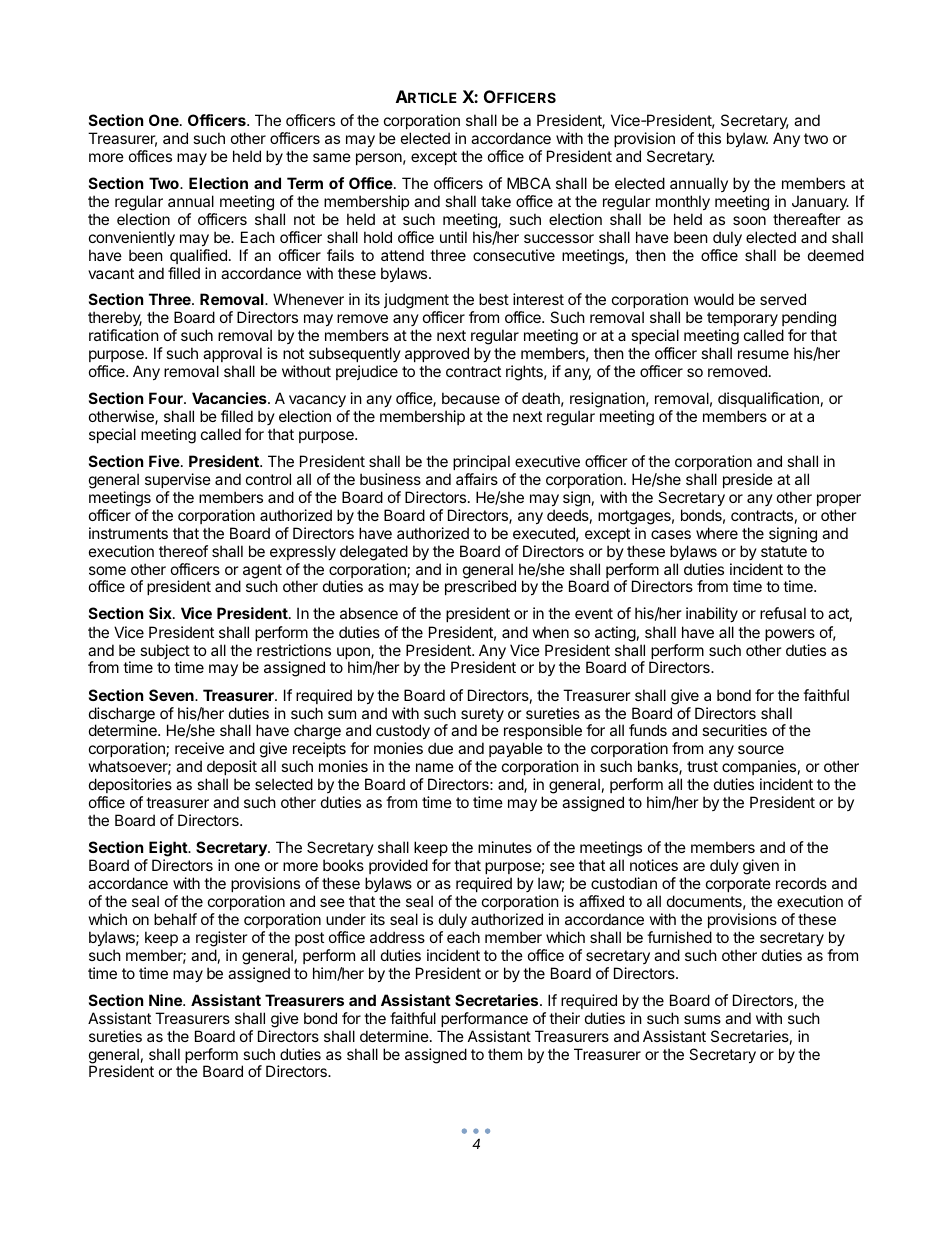 The height and width of the page is (1233, 952). Describe the element at coordinates (166, 1000) in the page. I see `Nine` at that location.
